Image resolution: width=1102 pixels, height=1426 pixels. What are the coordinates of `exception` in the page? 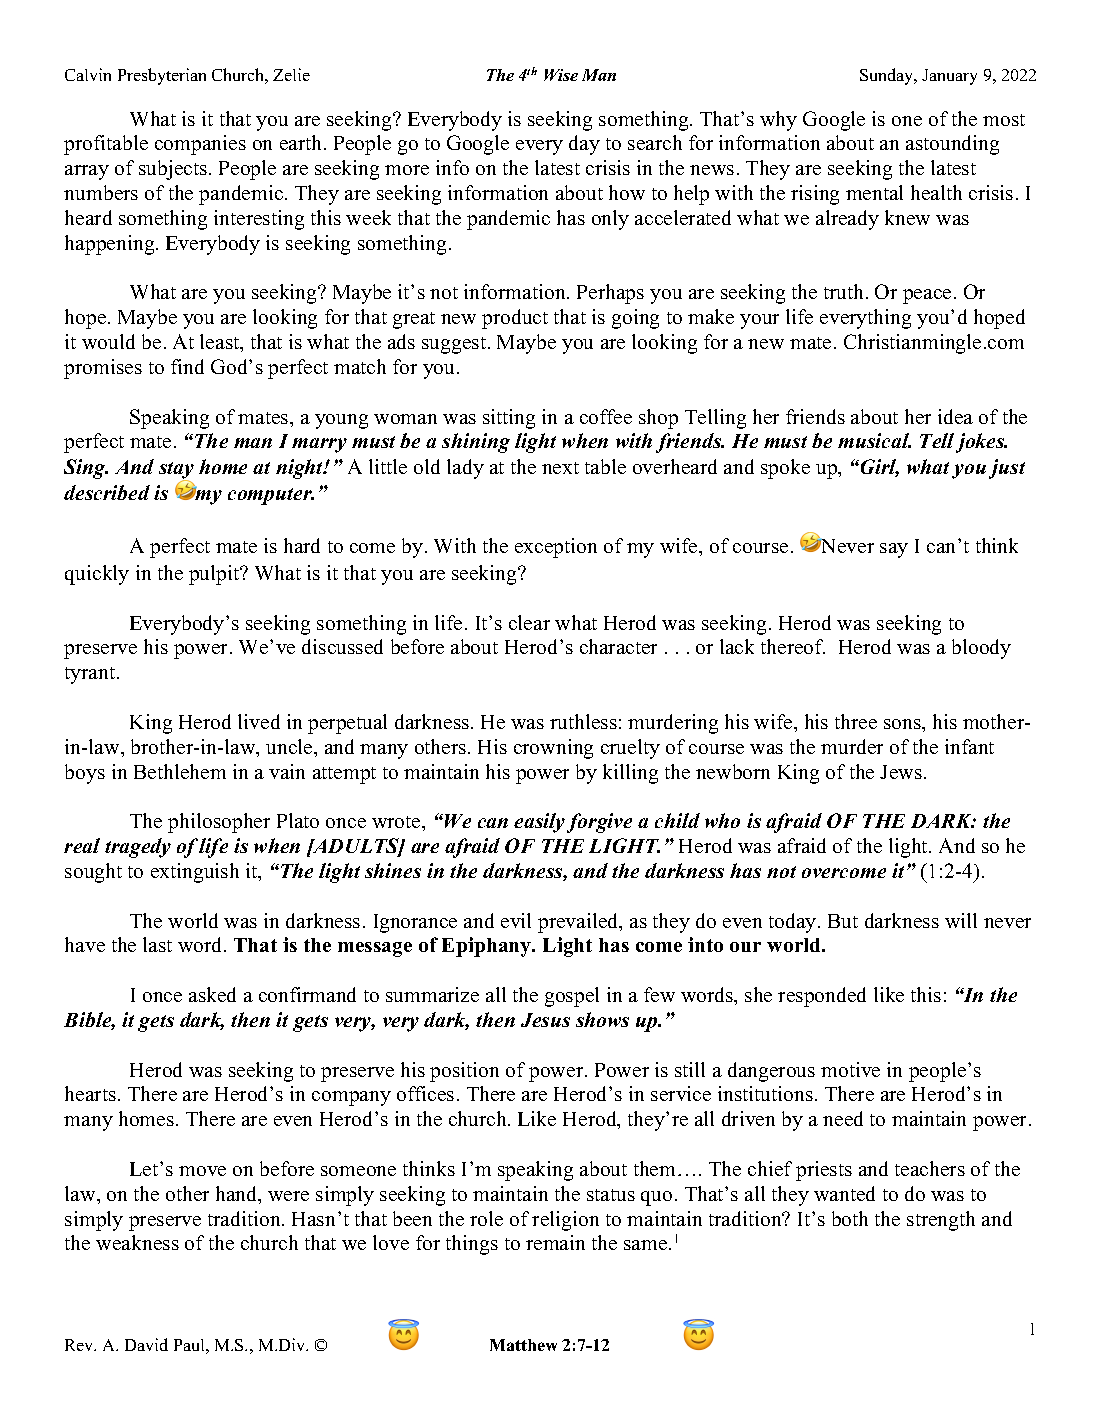 It's located at (556, 548).
